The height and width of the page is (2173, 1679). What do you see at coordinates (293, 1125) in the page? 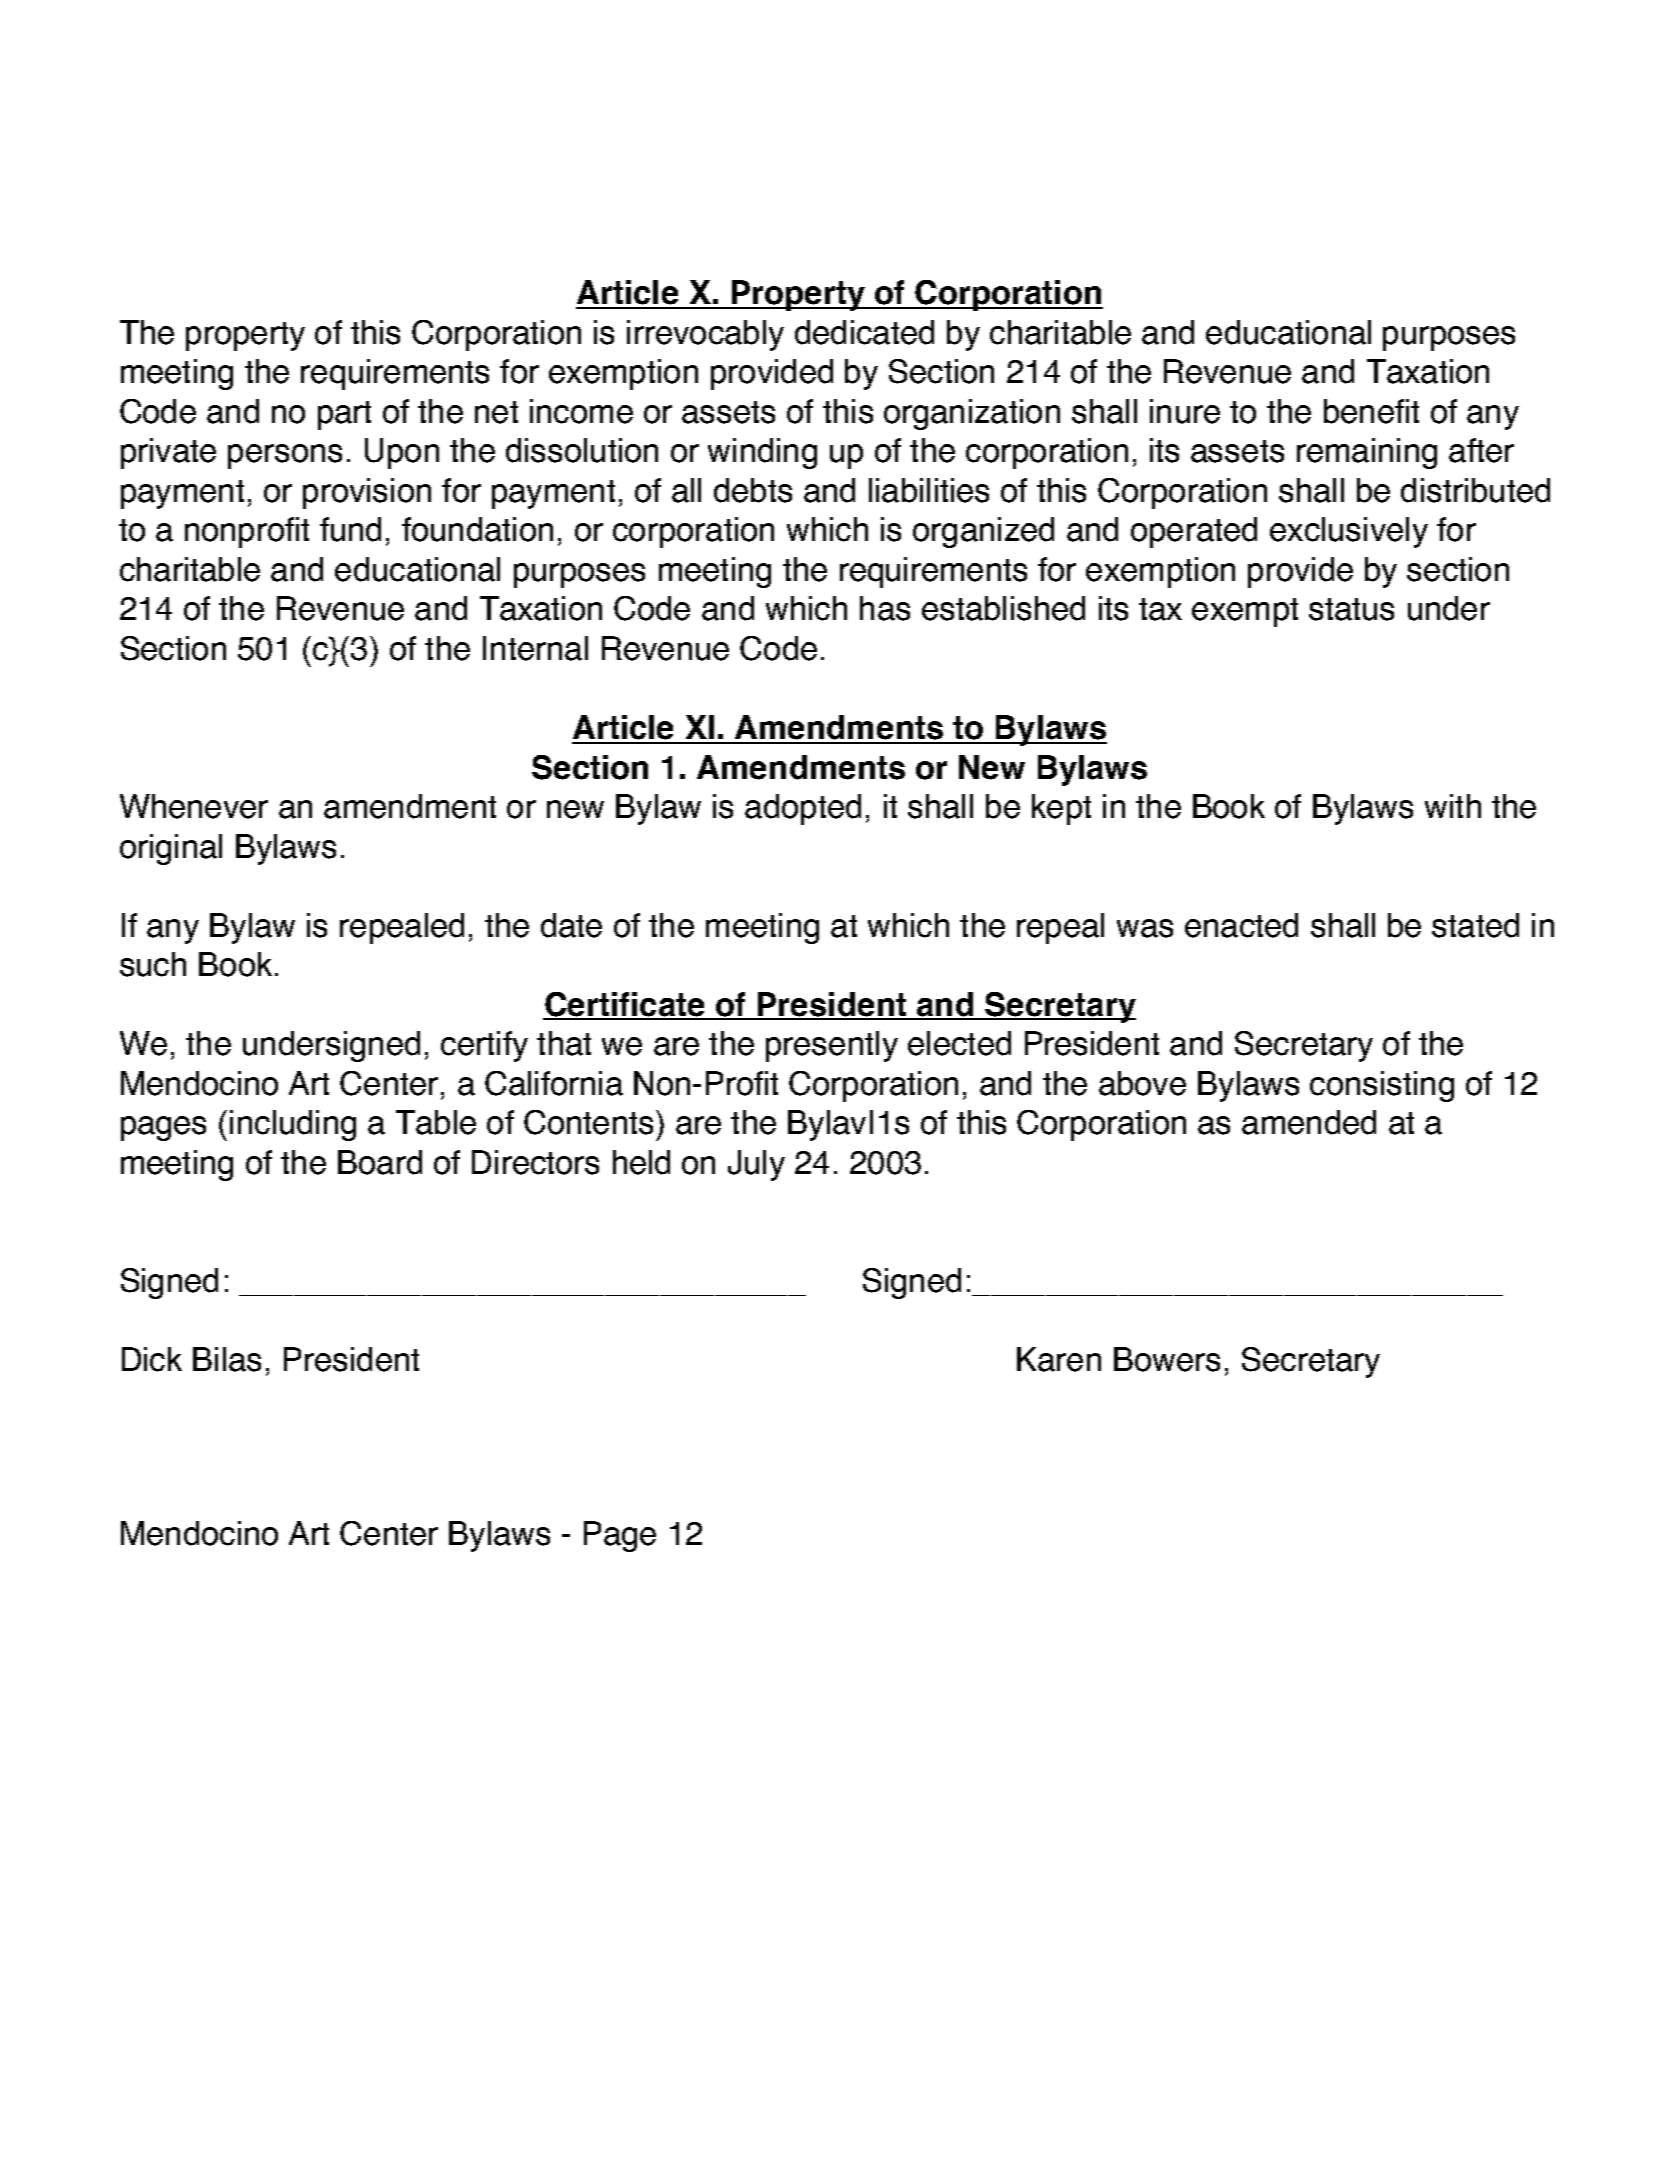
I see `including` at bounding box center [293, 1125].
